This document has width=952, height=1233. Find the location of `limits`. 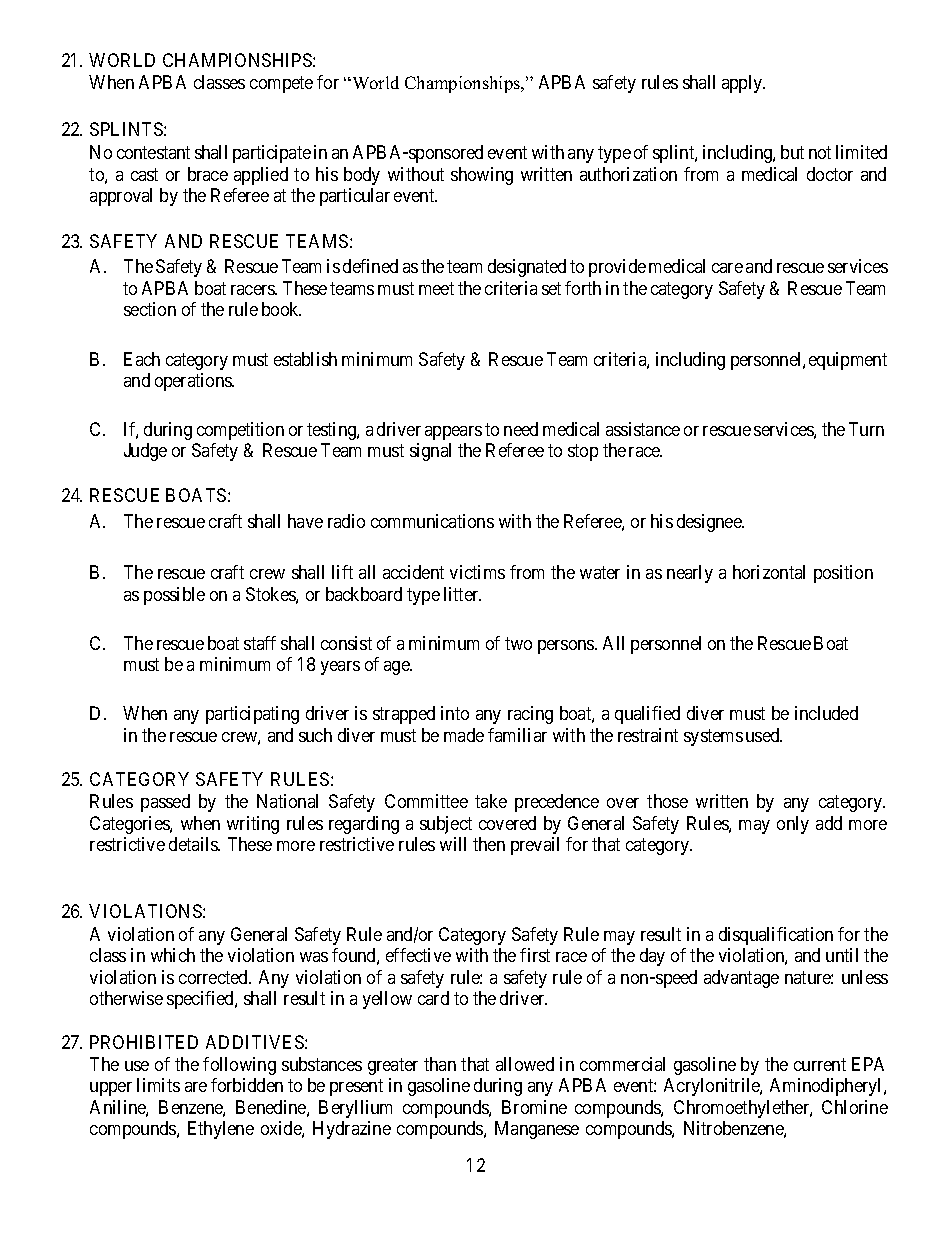

limits is located at coordinates (158, 1085).
